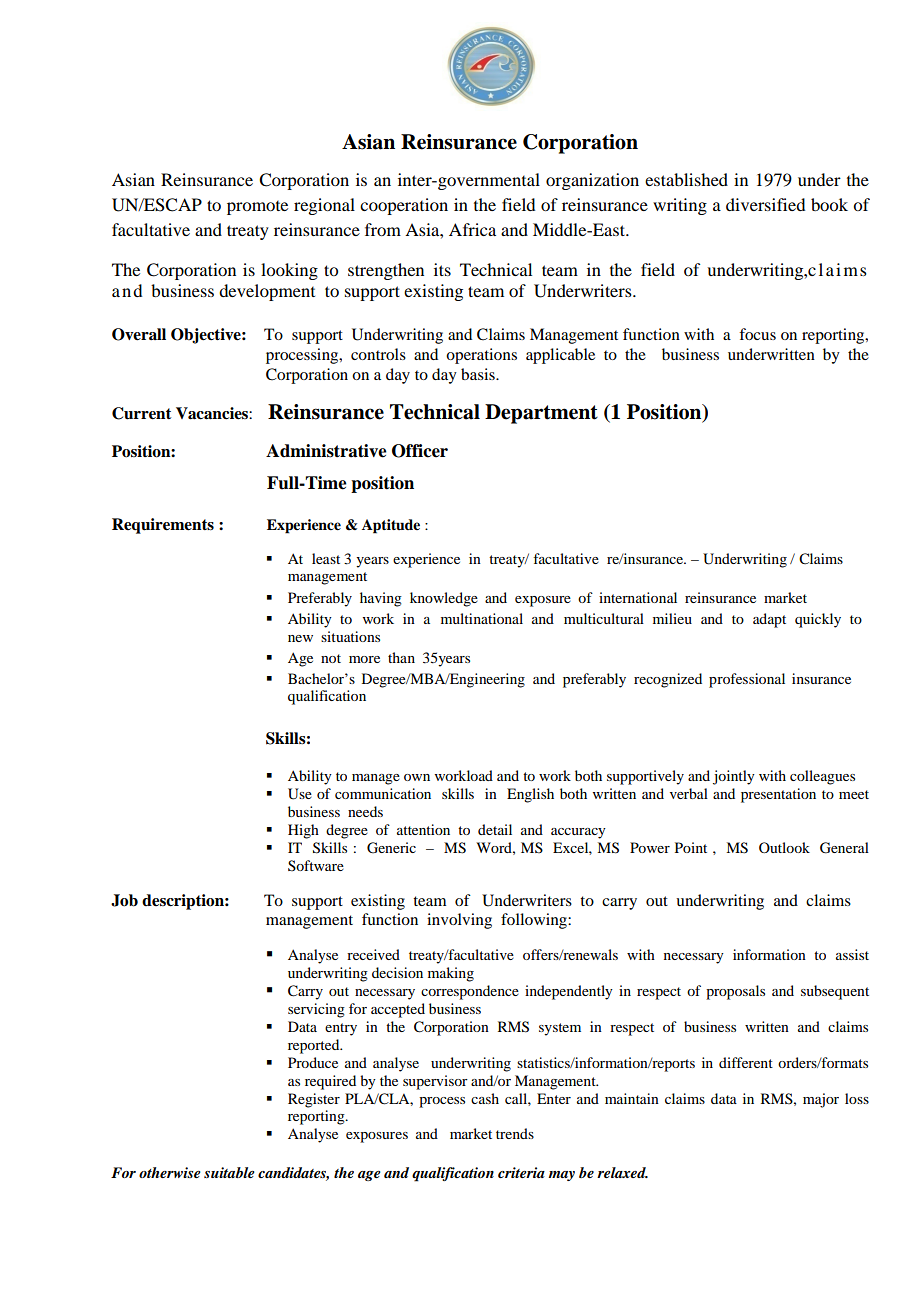 This screenshot has height=1308, width=924. What do you see at coordinates (765, 204) in the screenshot?
I see `diversified` at bounding box center [765, 204].
